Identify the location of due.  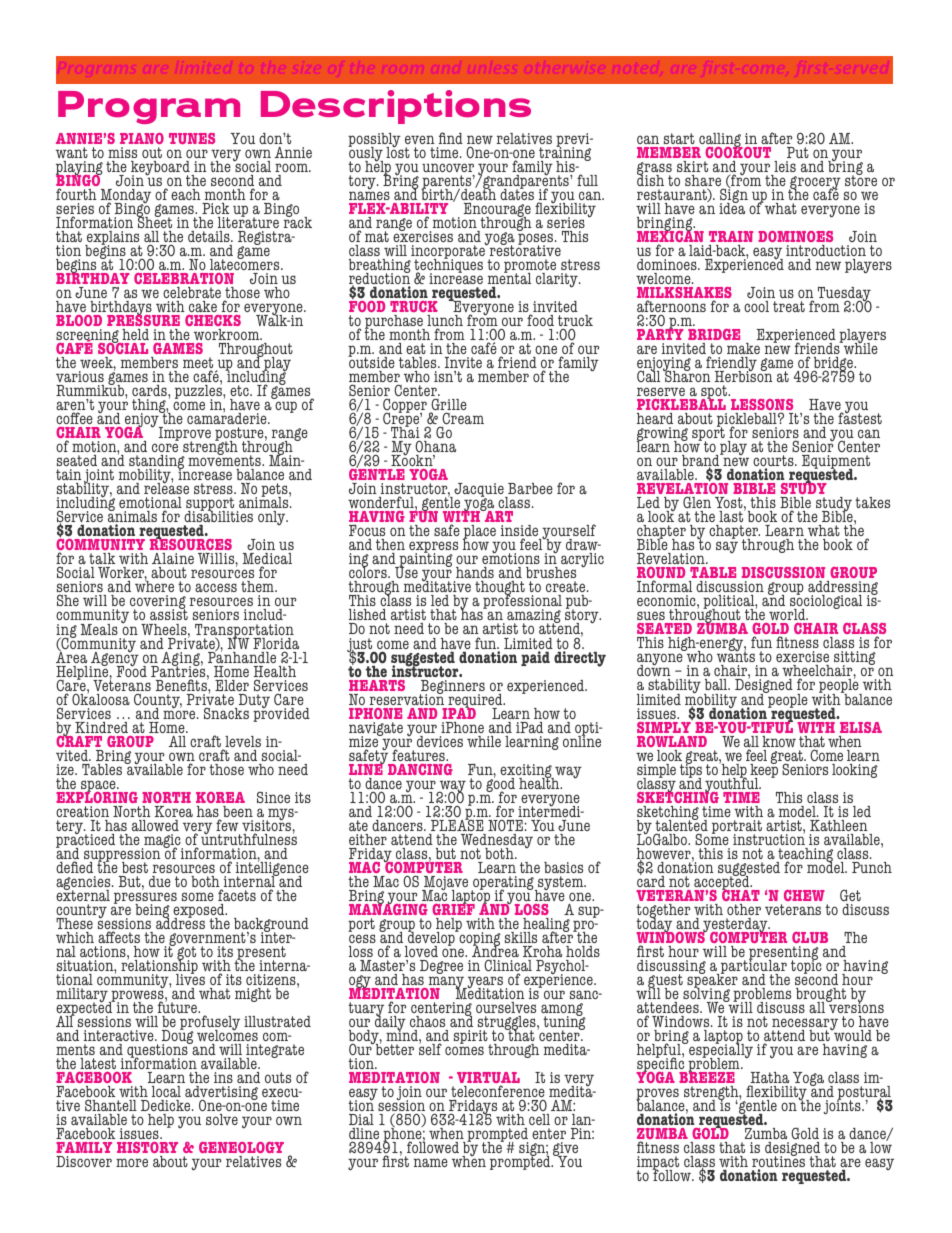
(160, 881).
